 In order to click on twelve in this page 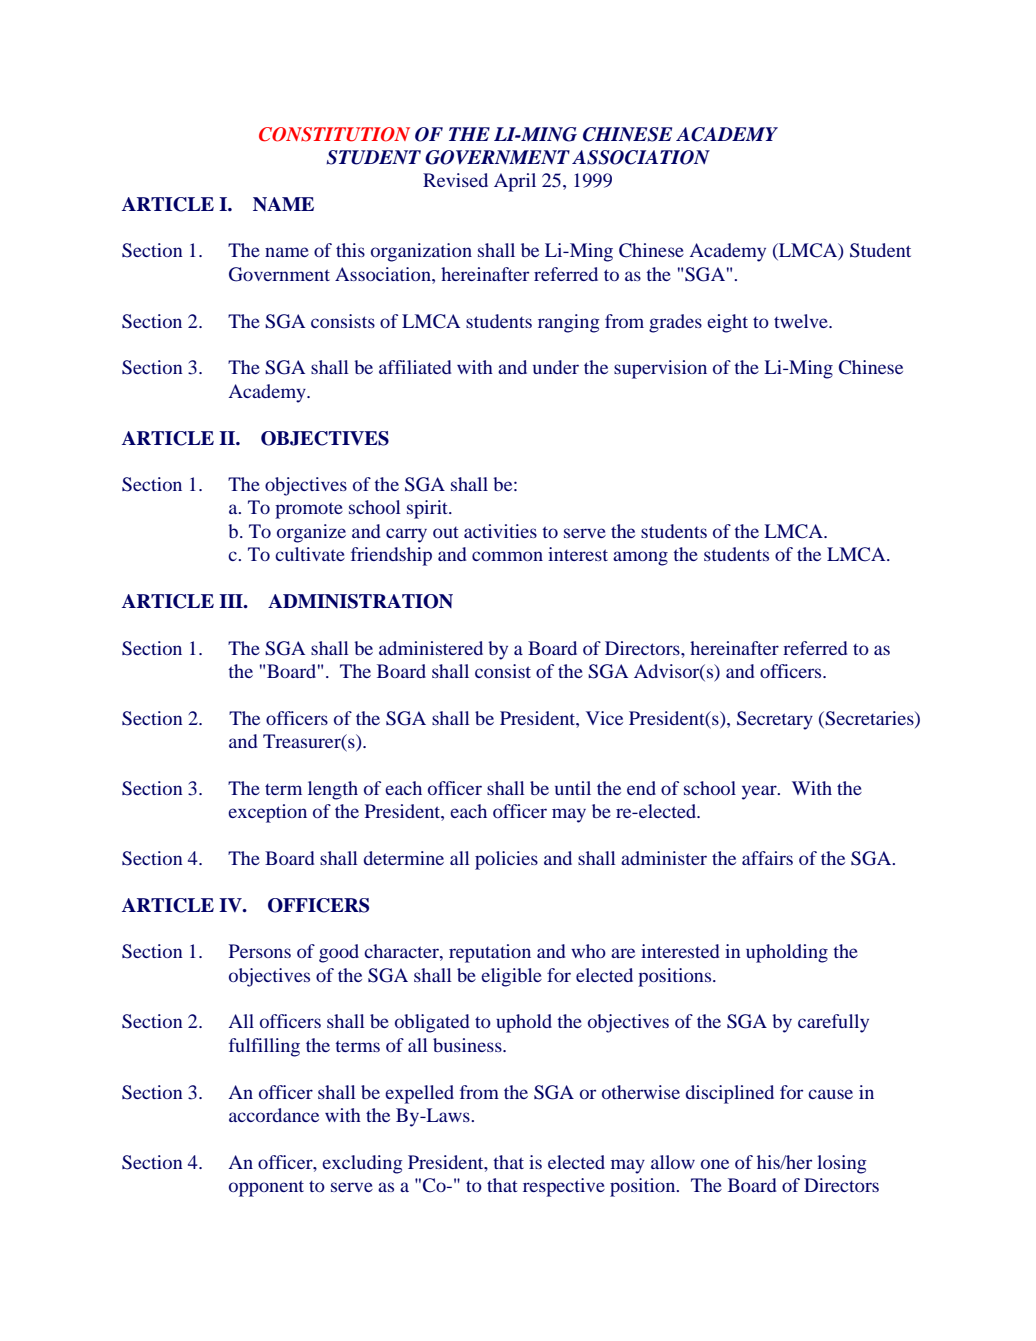, I will do `click(802, 321)`.
